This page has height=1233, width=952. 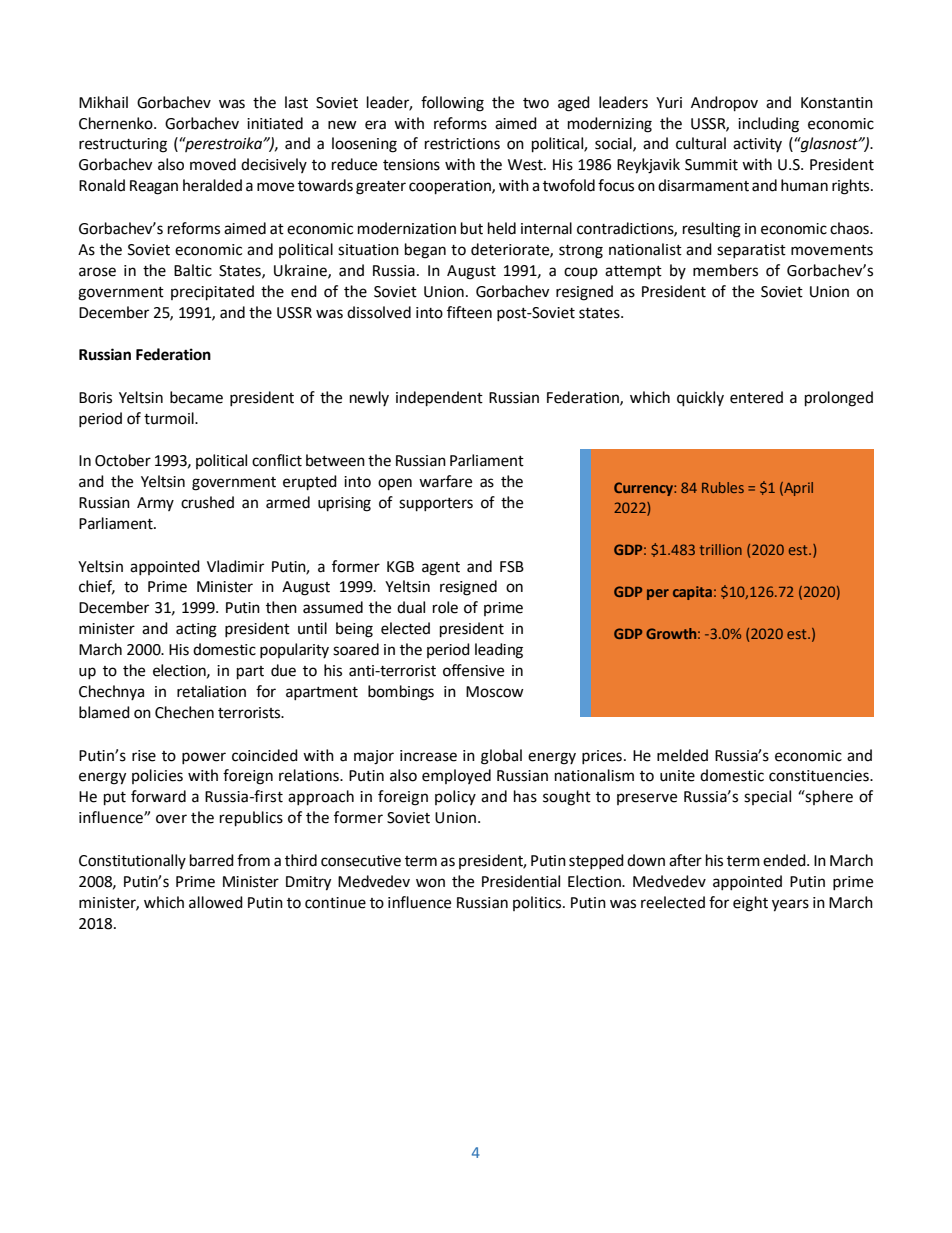 I want to click on restrictions, so click(x=462, y=144).
